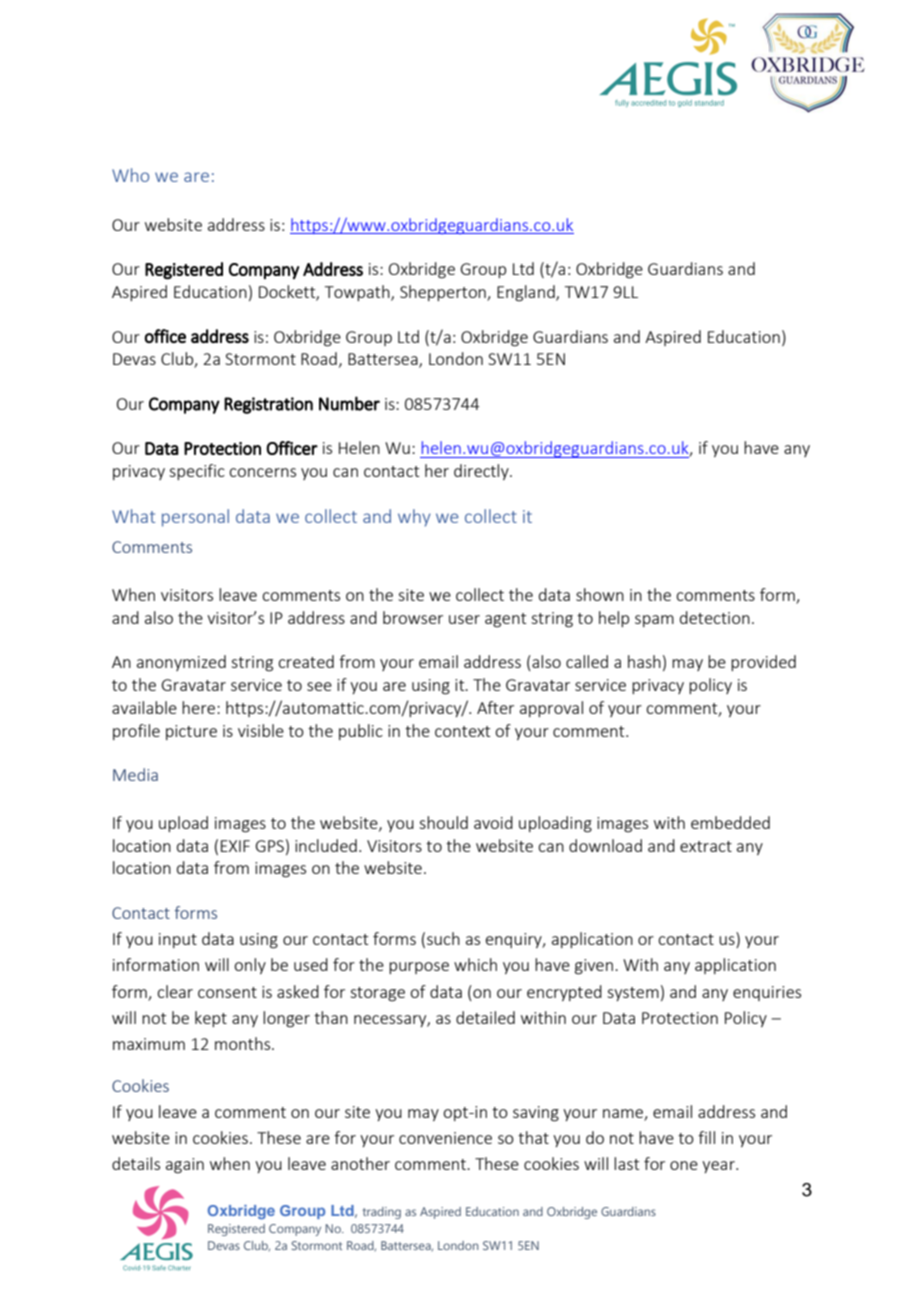 This screenshot has height=1308, width=924. Describe the element at coordinates (419, 968) in the screenshot. I see `purpose` at that location.
